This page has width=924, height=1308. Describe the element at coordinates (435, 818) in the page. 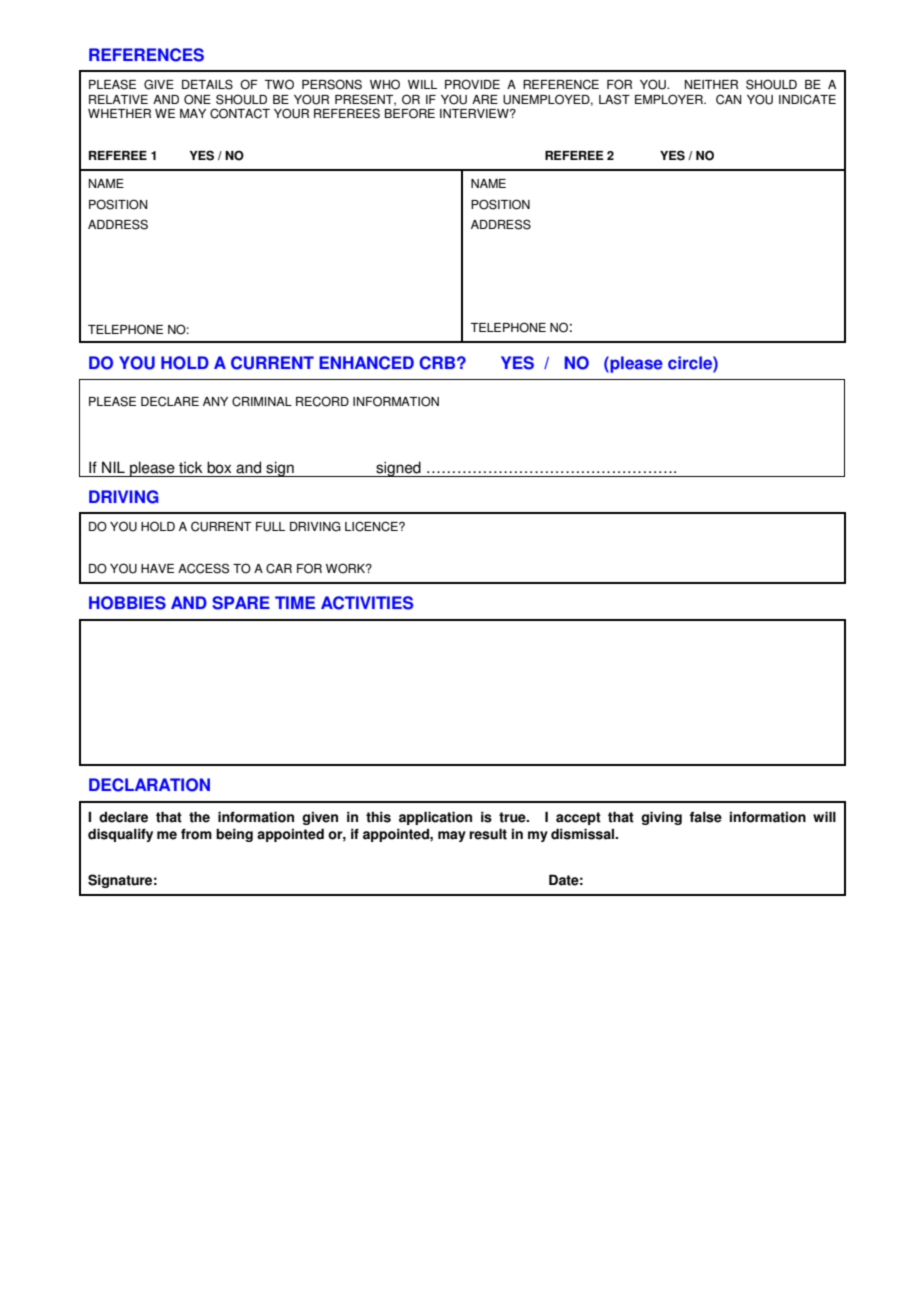

I see `application` at that location.
